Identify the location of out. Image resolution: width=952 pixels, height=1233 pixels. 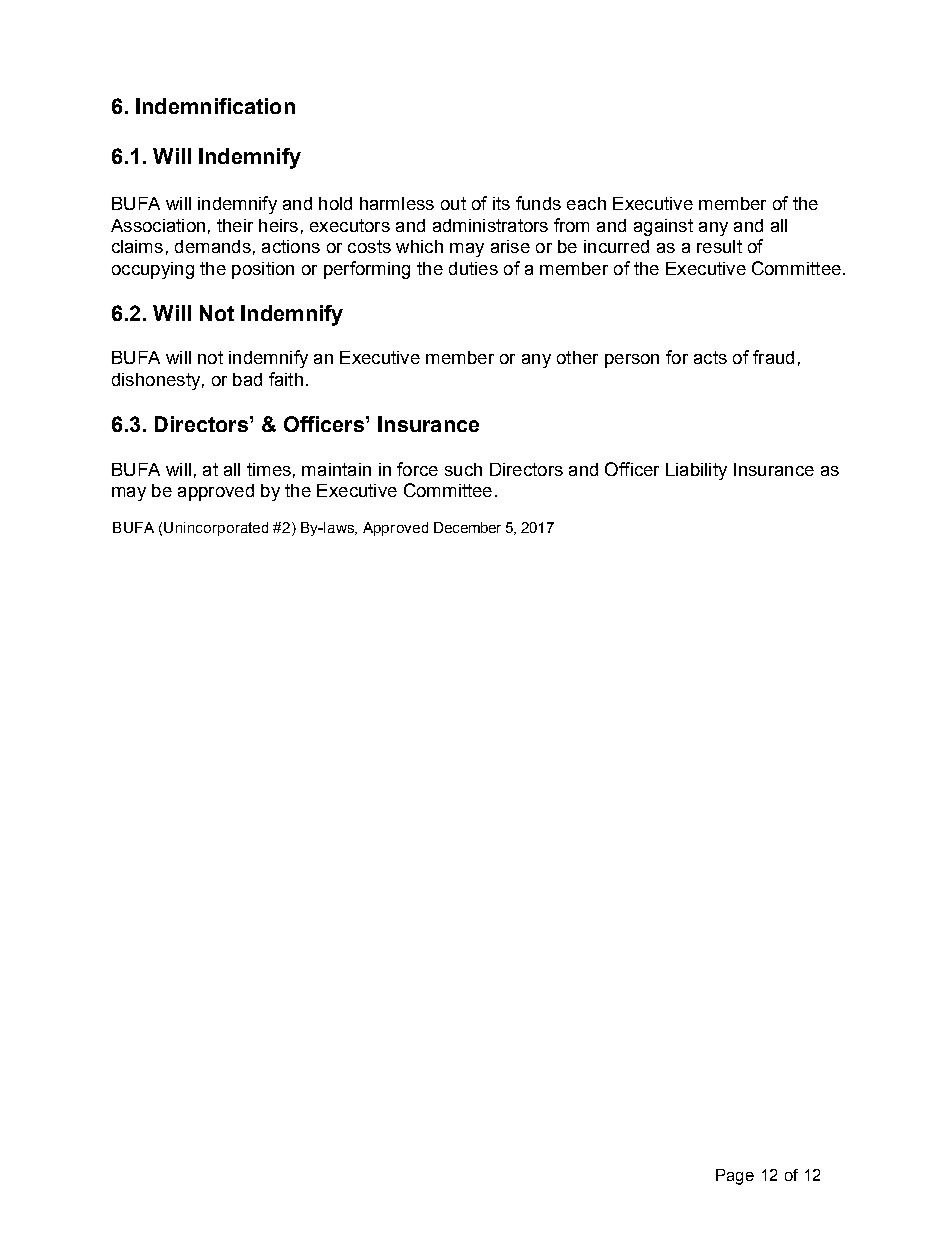
(453, 203).
